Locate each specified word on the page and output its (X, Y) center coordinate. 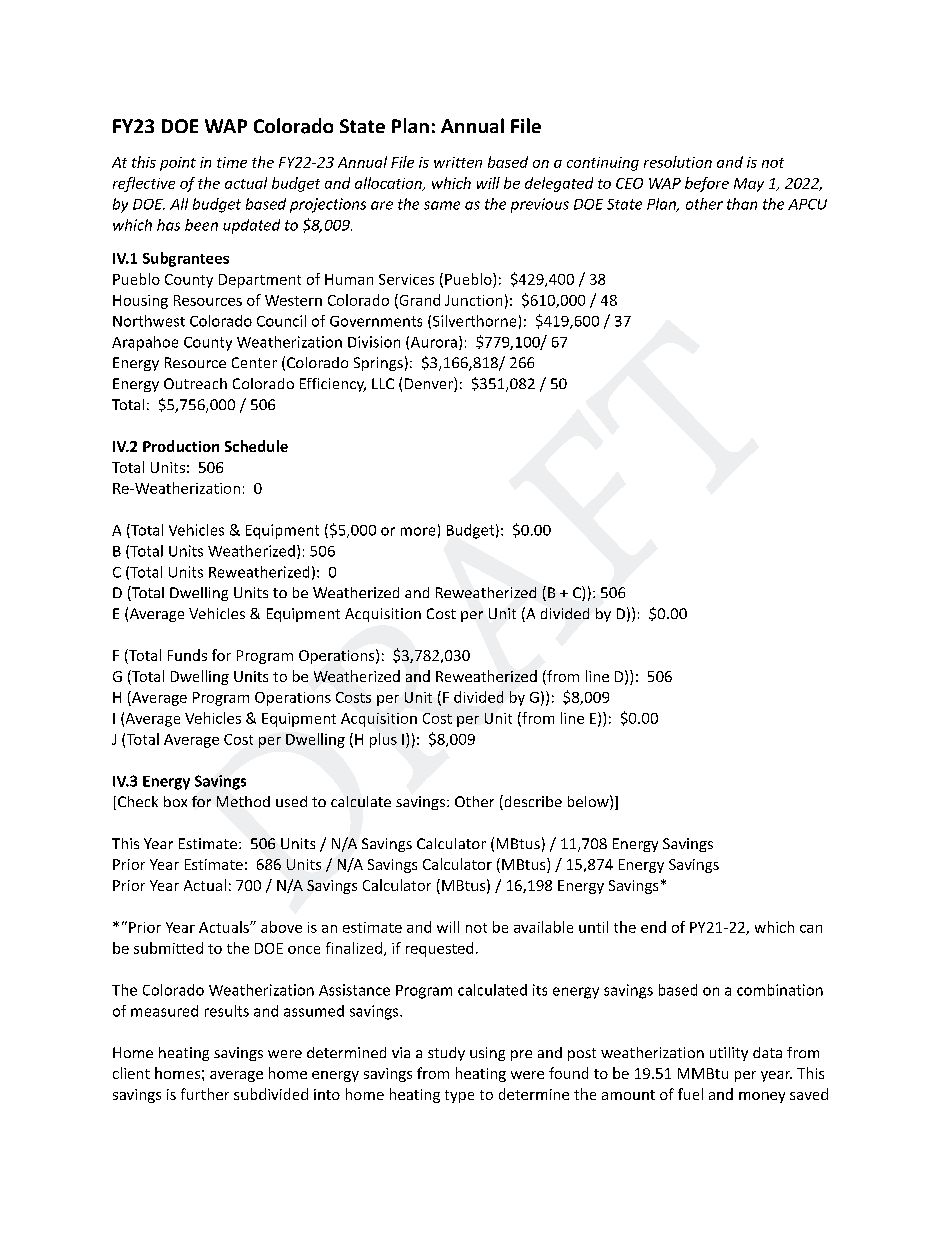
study (446, 1054)
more (418, 531)
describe (532, 802)
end (653, 927)
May (749, 185)
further (205, 1094)
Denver (430, 384)
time (232, 162)
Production (181, 446)
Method (243, 801)
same (442, 205)
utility (729, 1054)
